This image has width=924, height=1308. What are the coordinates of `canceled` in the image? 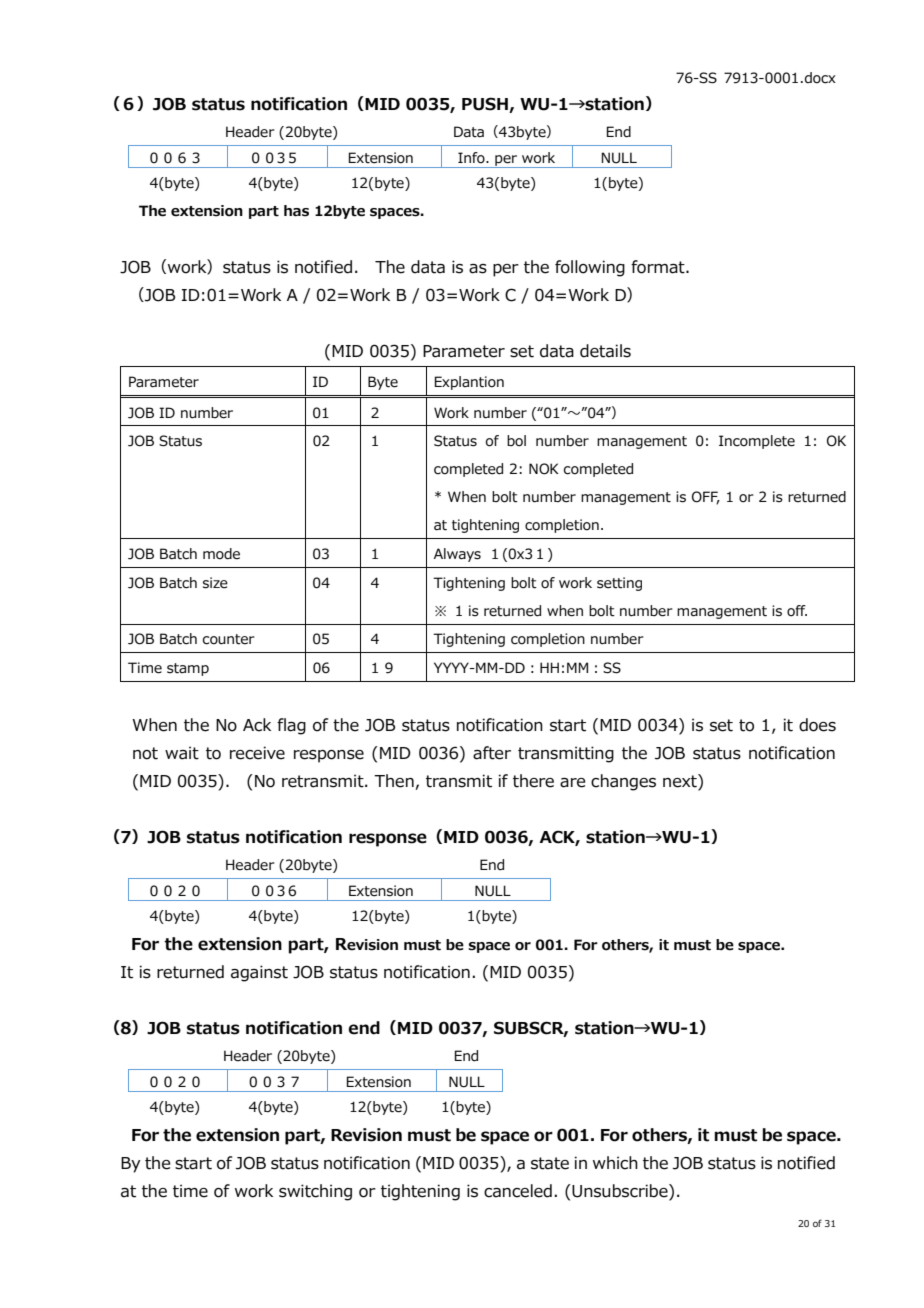 It's located at (518, 1191).
